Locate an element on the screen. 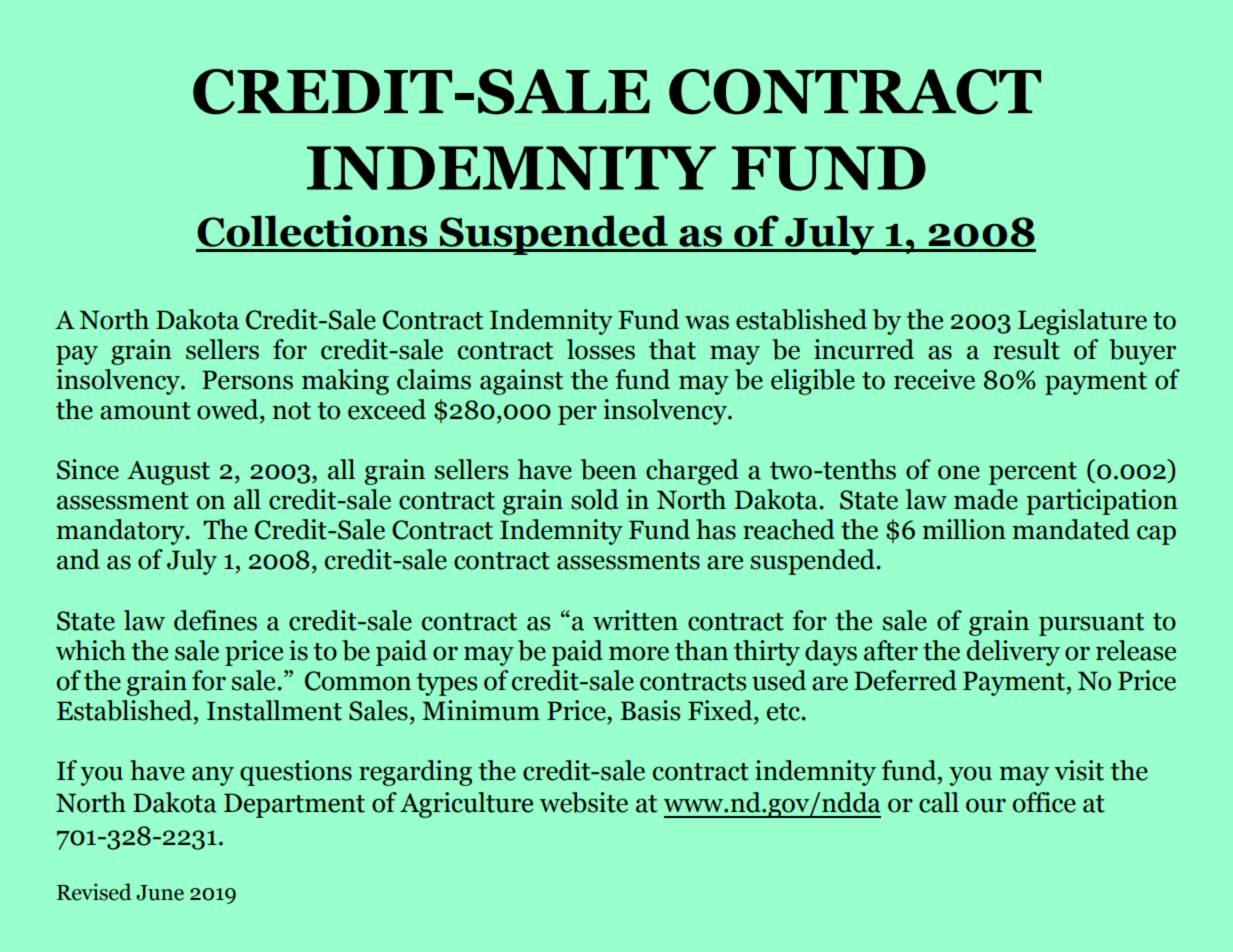 The height and width of the screenshot is (952, 1233). Basis is located at coordinates (650, 710).
